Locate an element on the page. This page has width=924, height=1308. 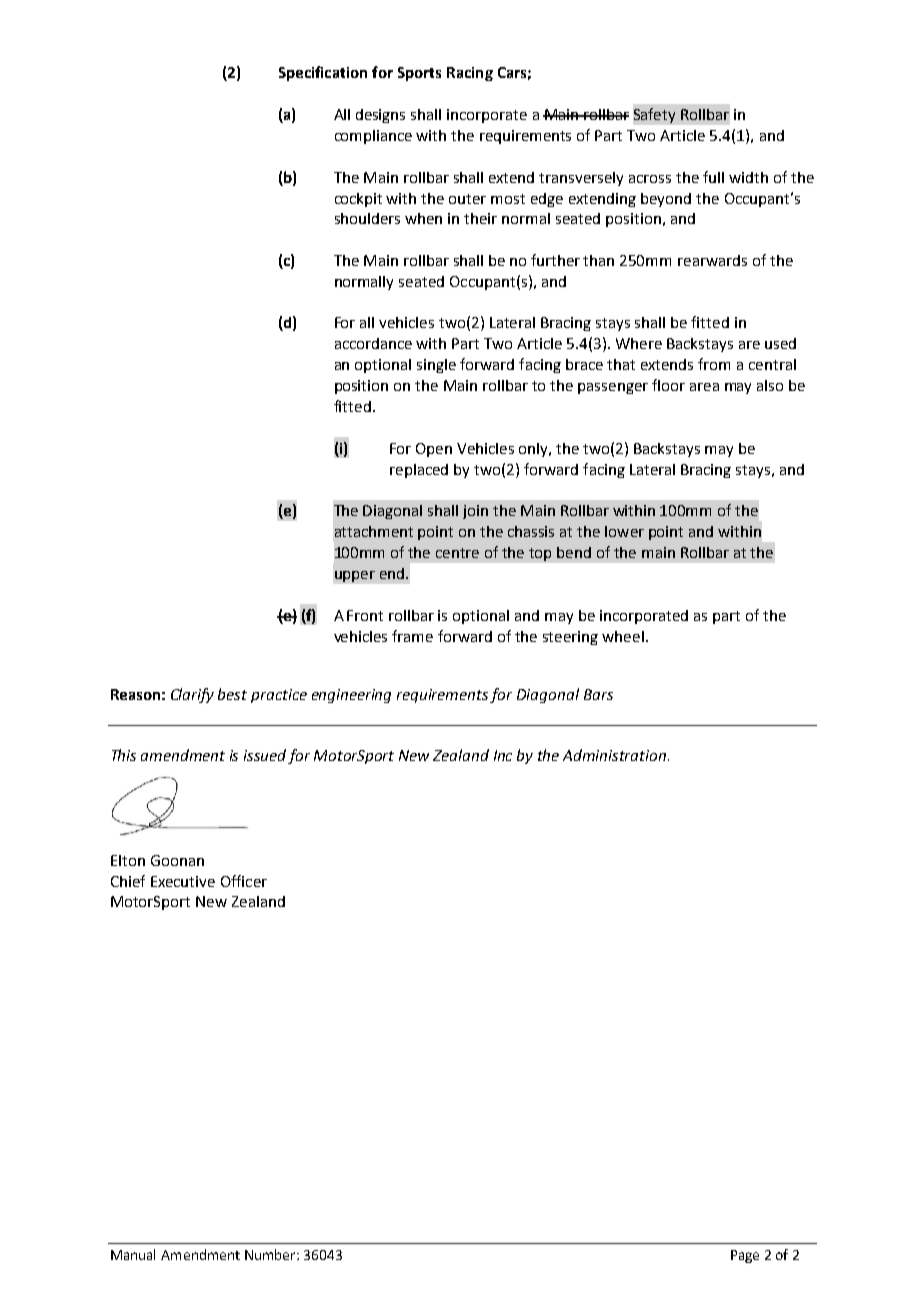
wheel is located at coordinates (623, 636).
